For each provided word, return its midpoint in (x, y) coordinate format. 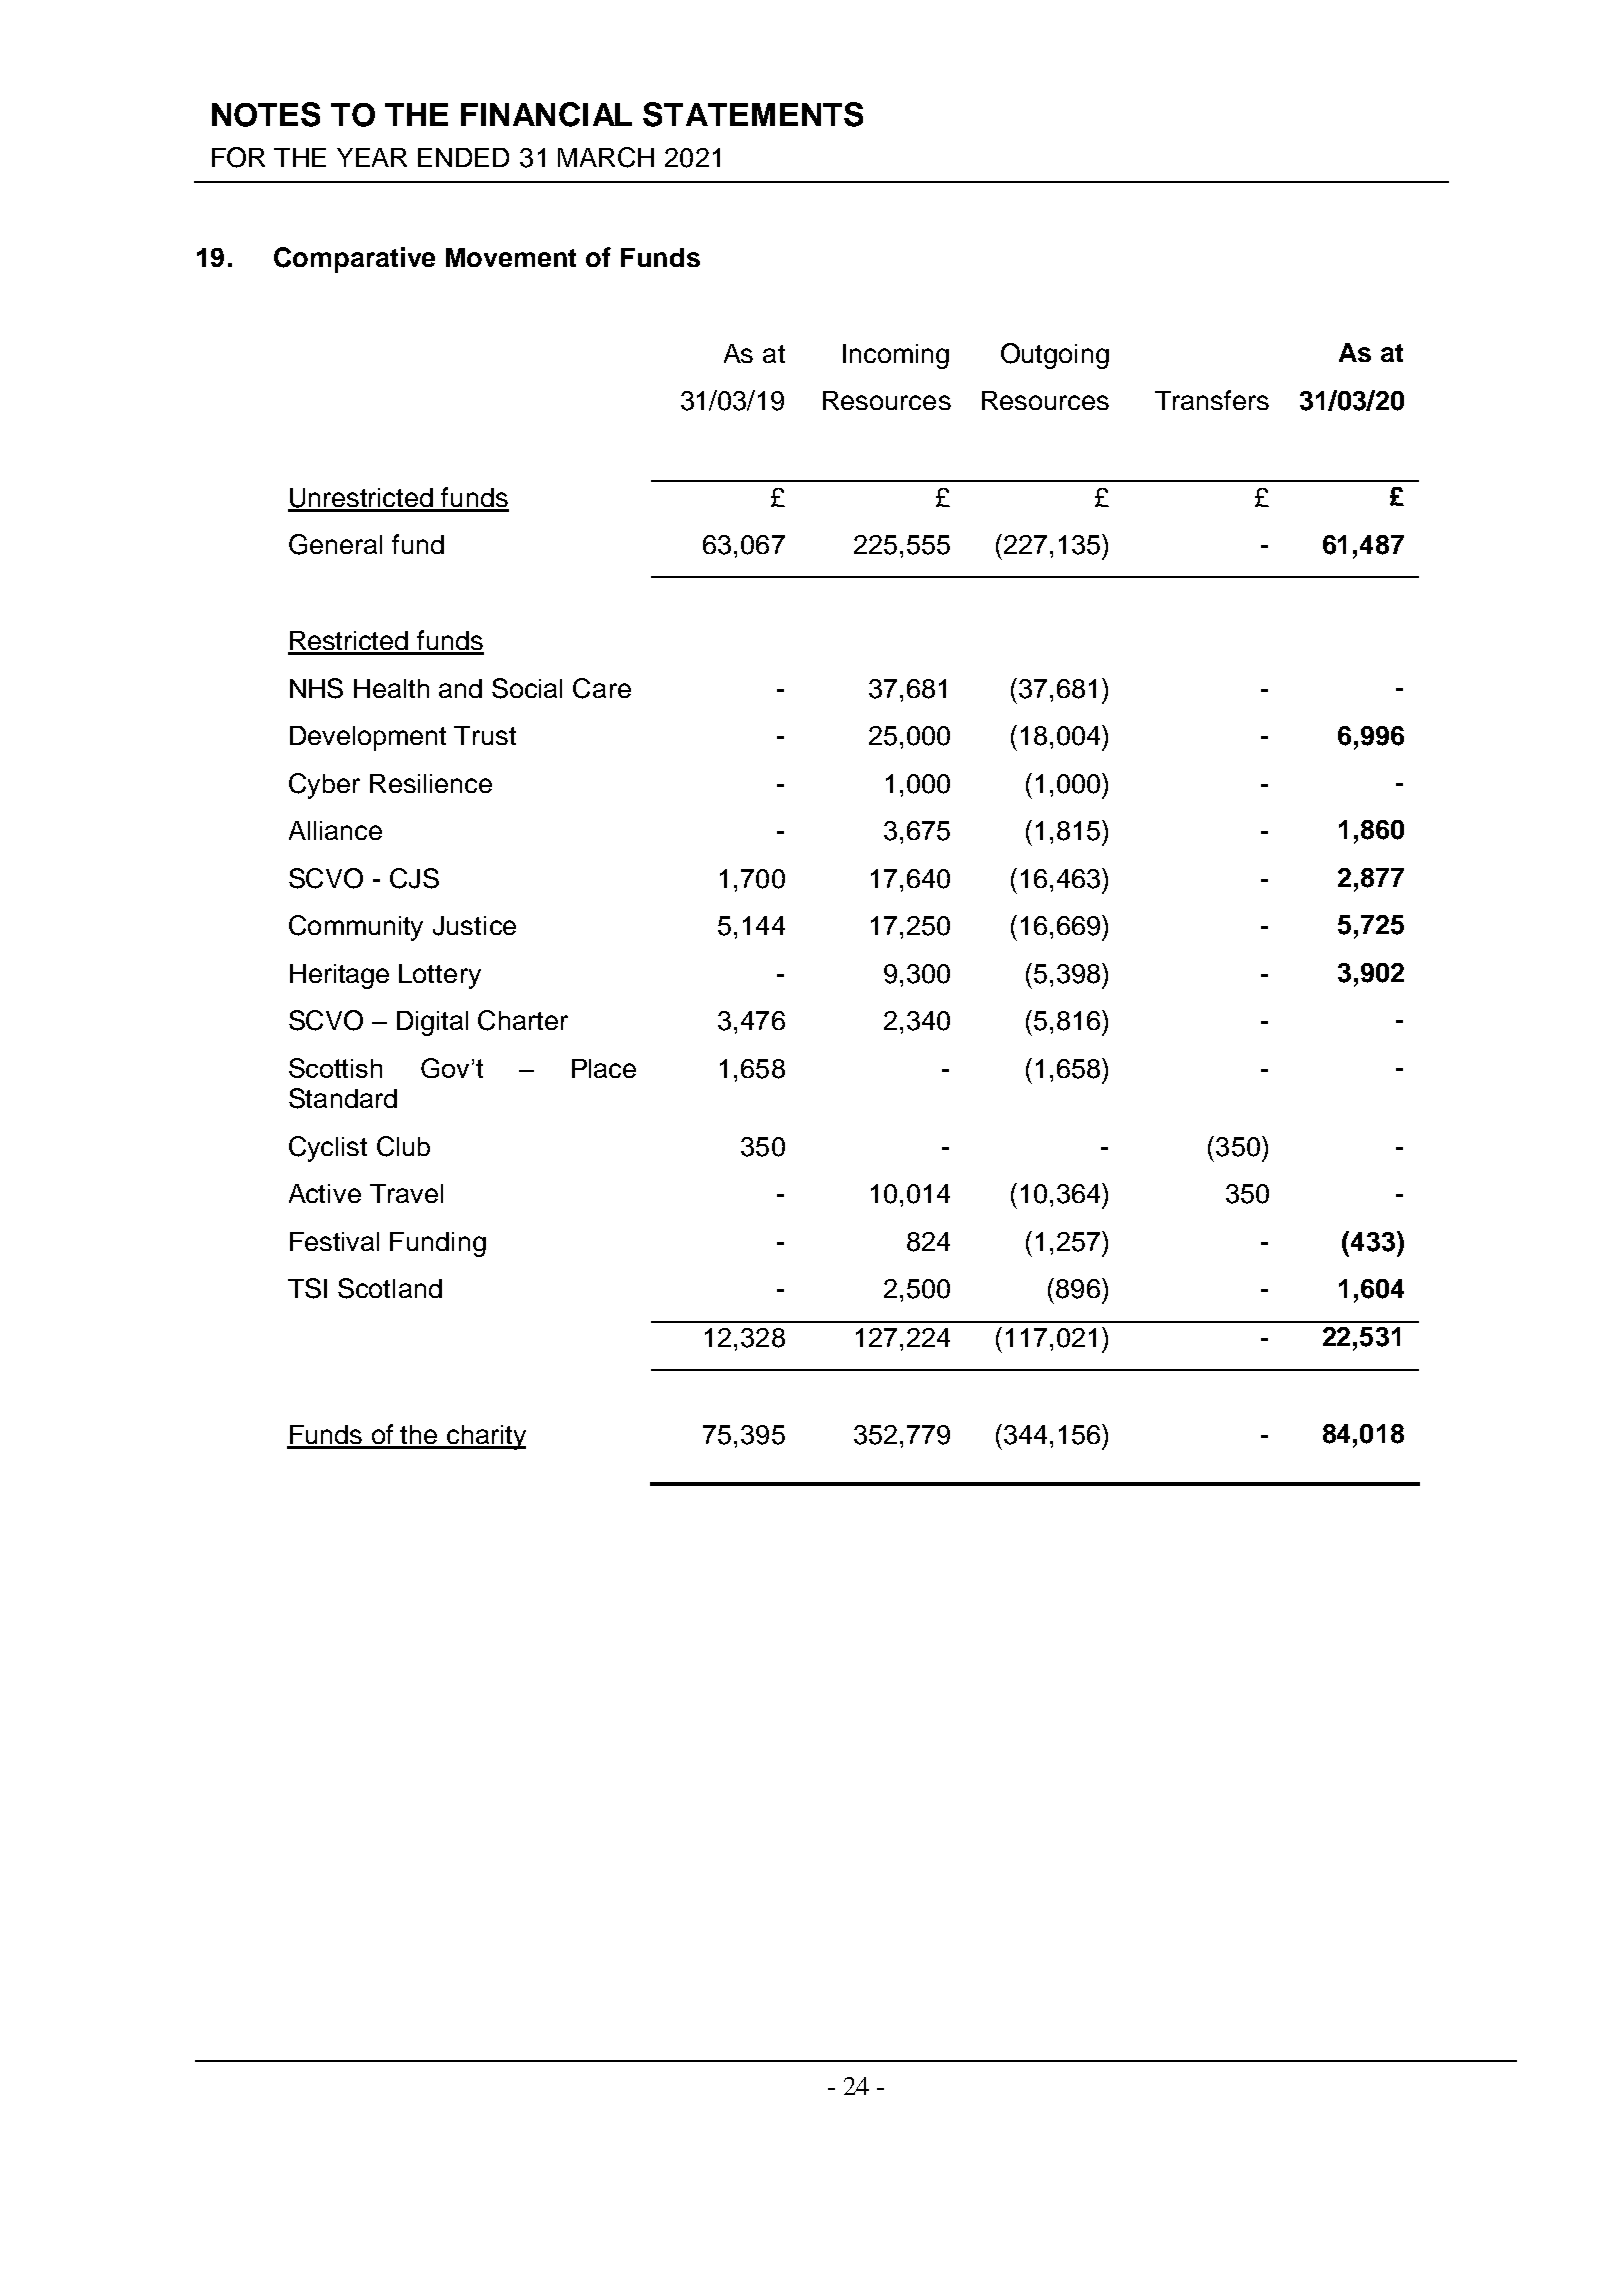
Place (604, 1068)
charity (485, 1437)
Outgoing (1055, 356)
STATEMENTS (753, 114)
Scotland (390, 1288)
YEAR (372, 157)
